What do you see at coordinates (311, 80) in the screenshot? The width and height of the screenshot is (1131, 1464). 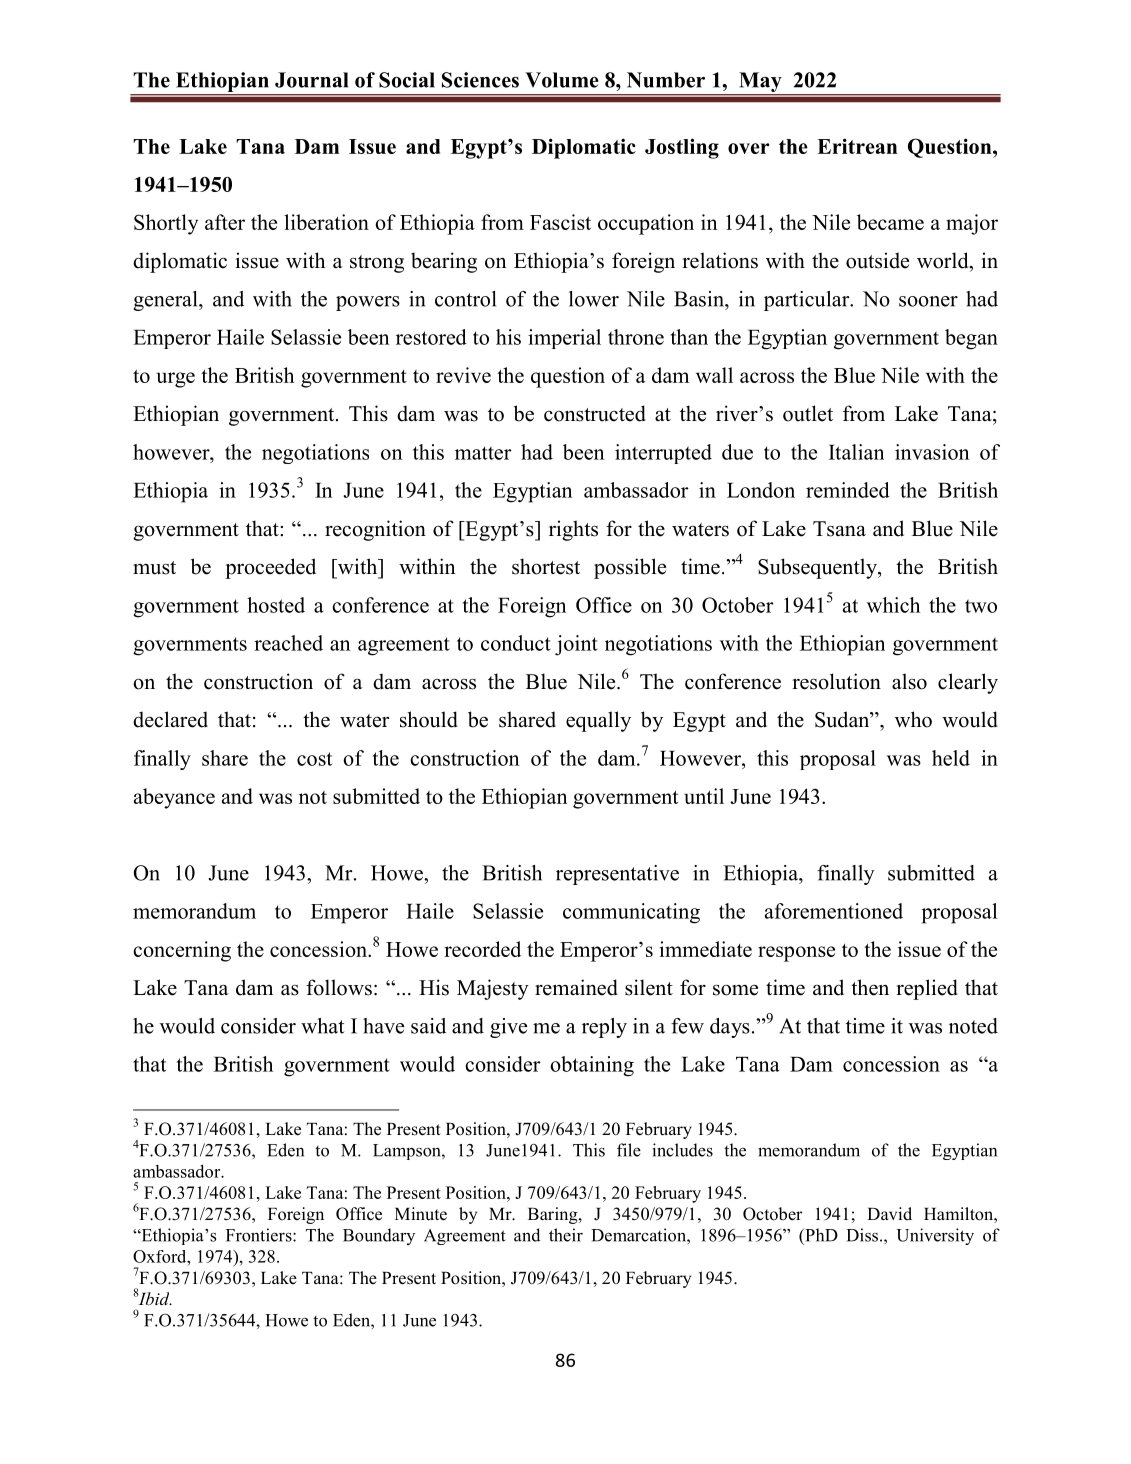 I see `Journal` at bounding box center [311, 80].
